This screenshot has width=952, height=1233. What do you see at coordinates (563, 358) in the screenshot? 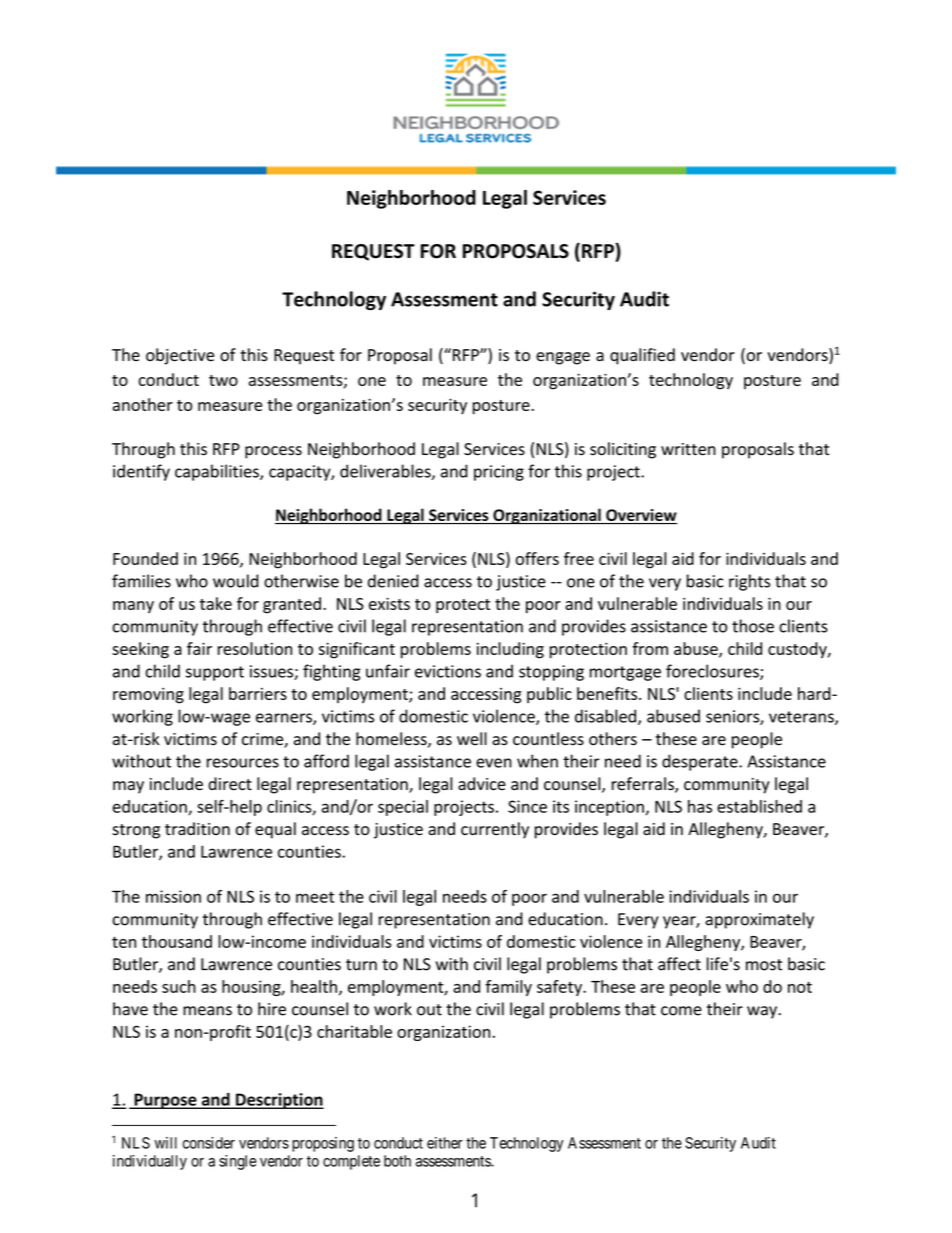
I see `engage` at bounding box center [563, 358].
